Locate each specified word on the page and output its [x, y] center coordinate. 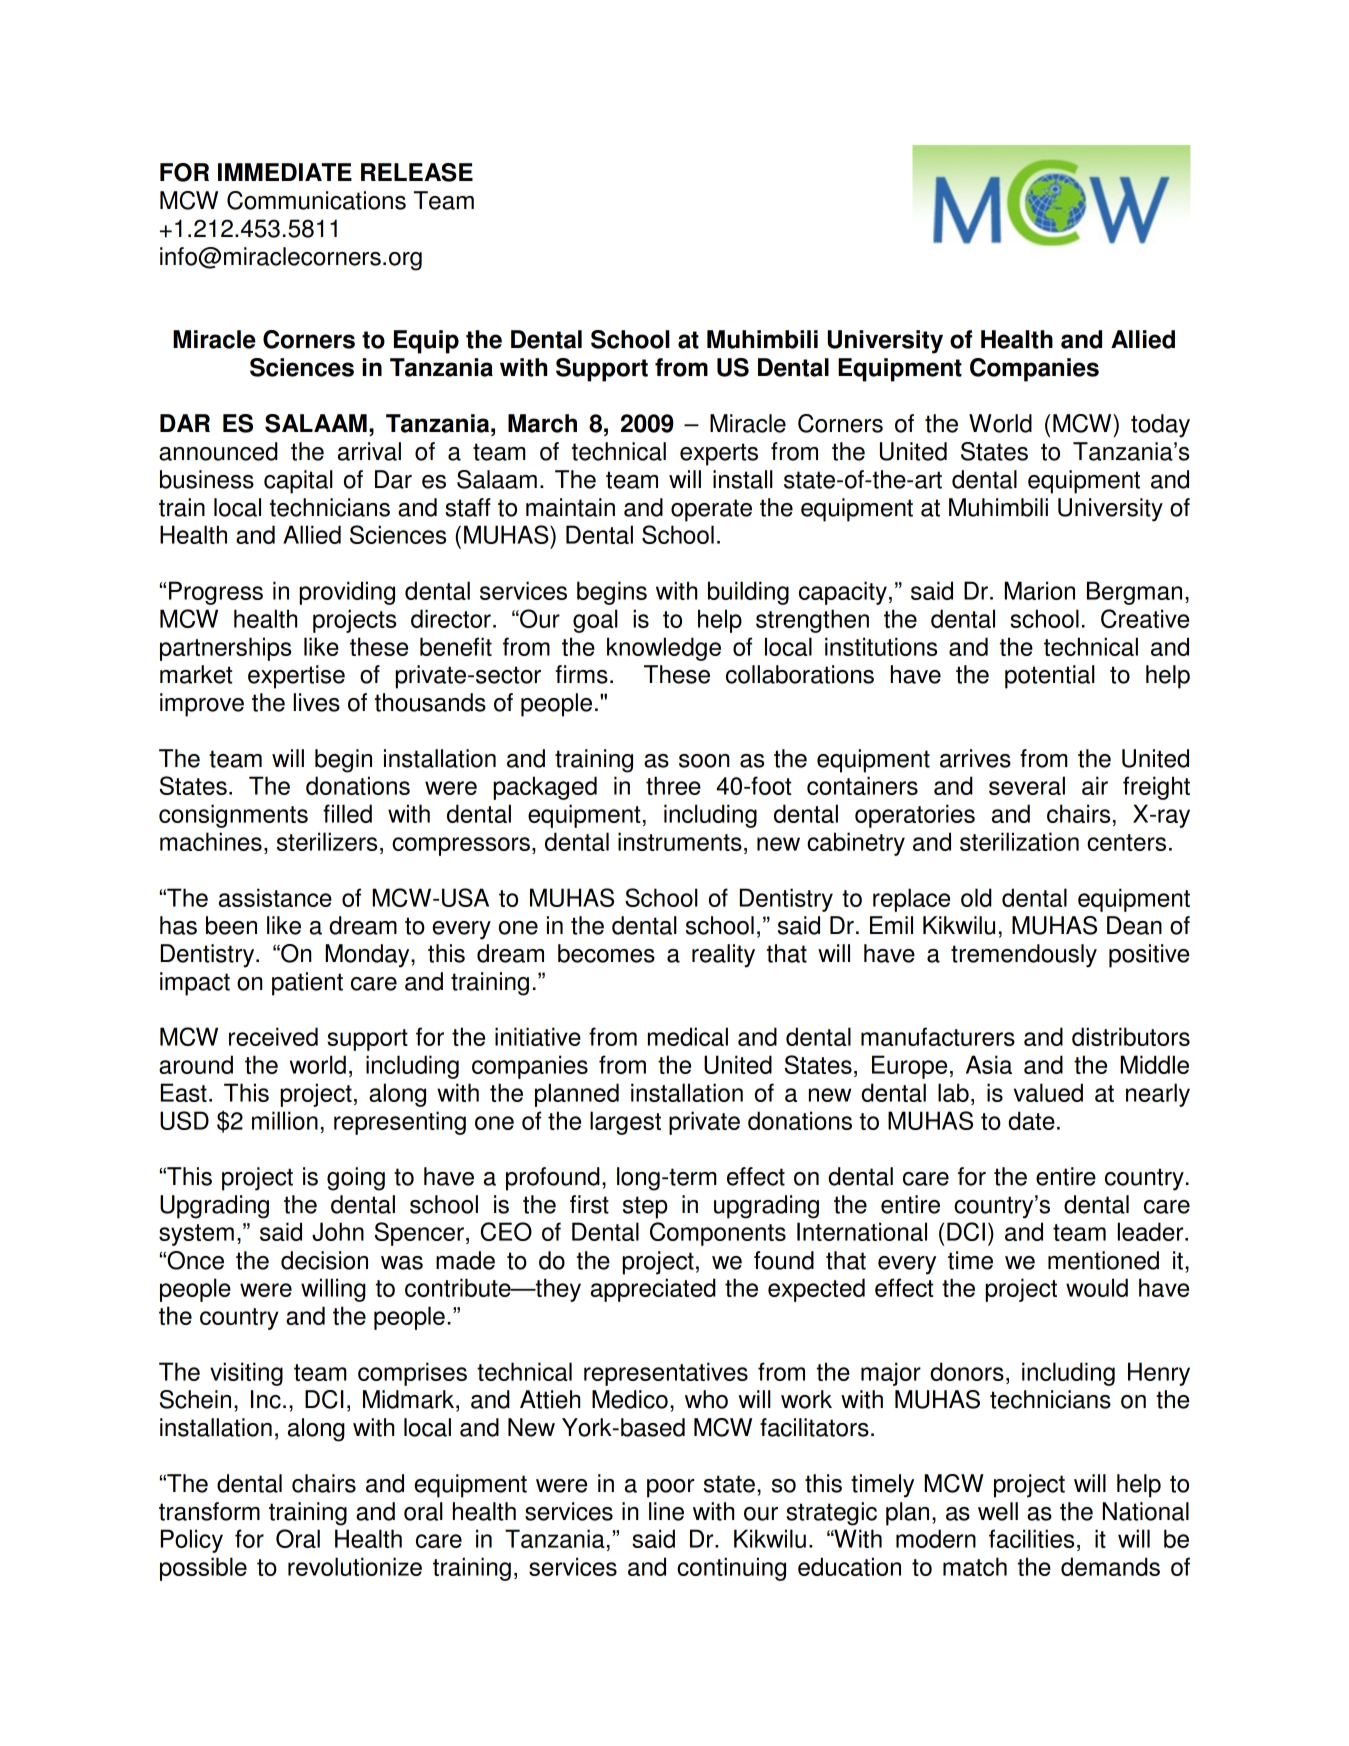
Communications [316, 200]
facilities [1031, 1538]
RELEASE [417, 172]
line [666, 1511]
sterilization [1019, 841]
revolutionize [355, 1566]
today [1160, 426]
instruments [680, 841]
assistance [275, 897]
